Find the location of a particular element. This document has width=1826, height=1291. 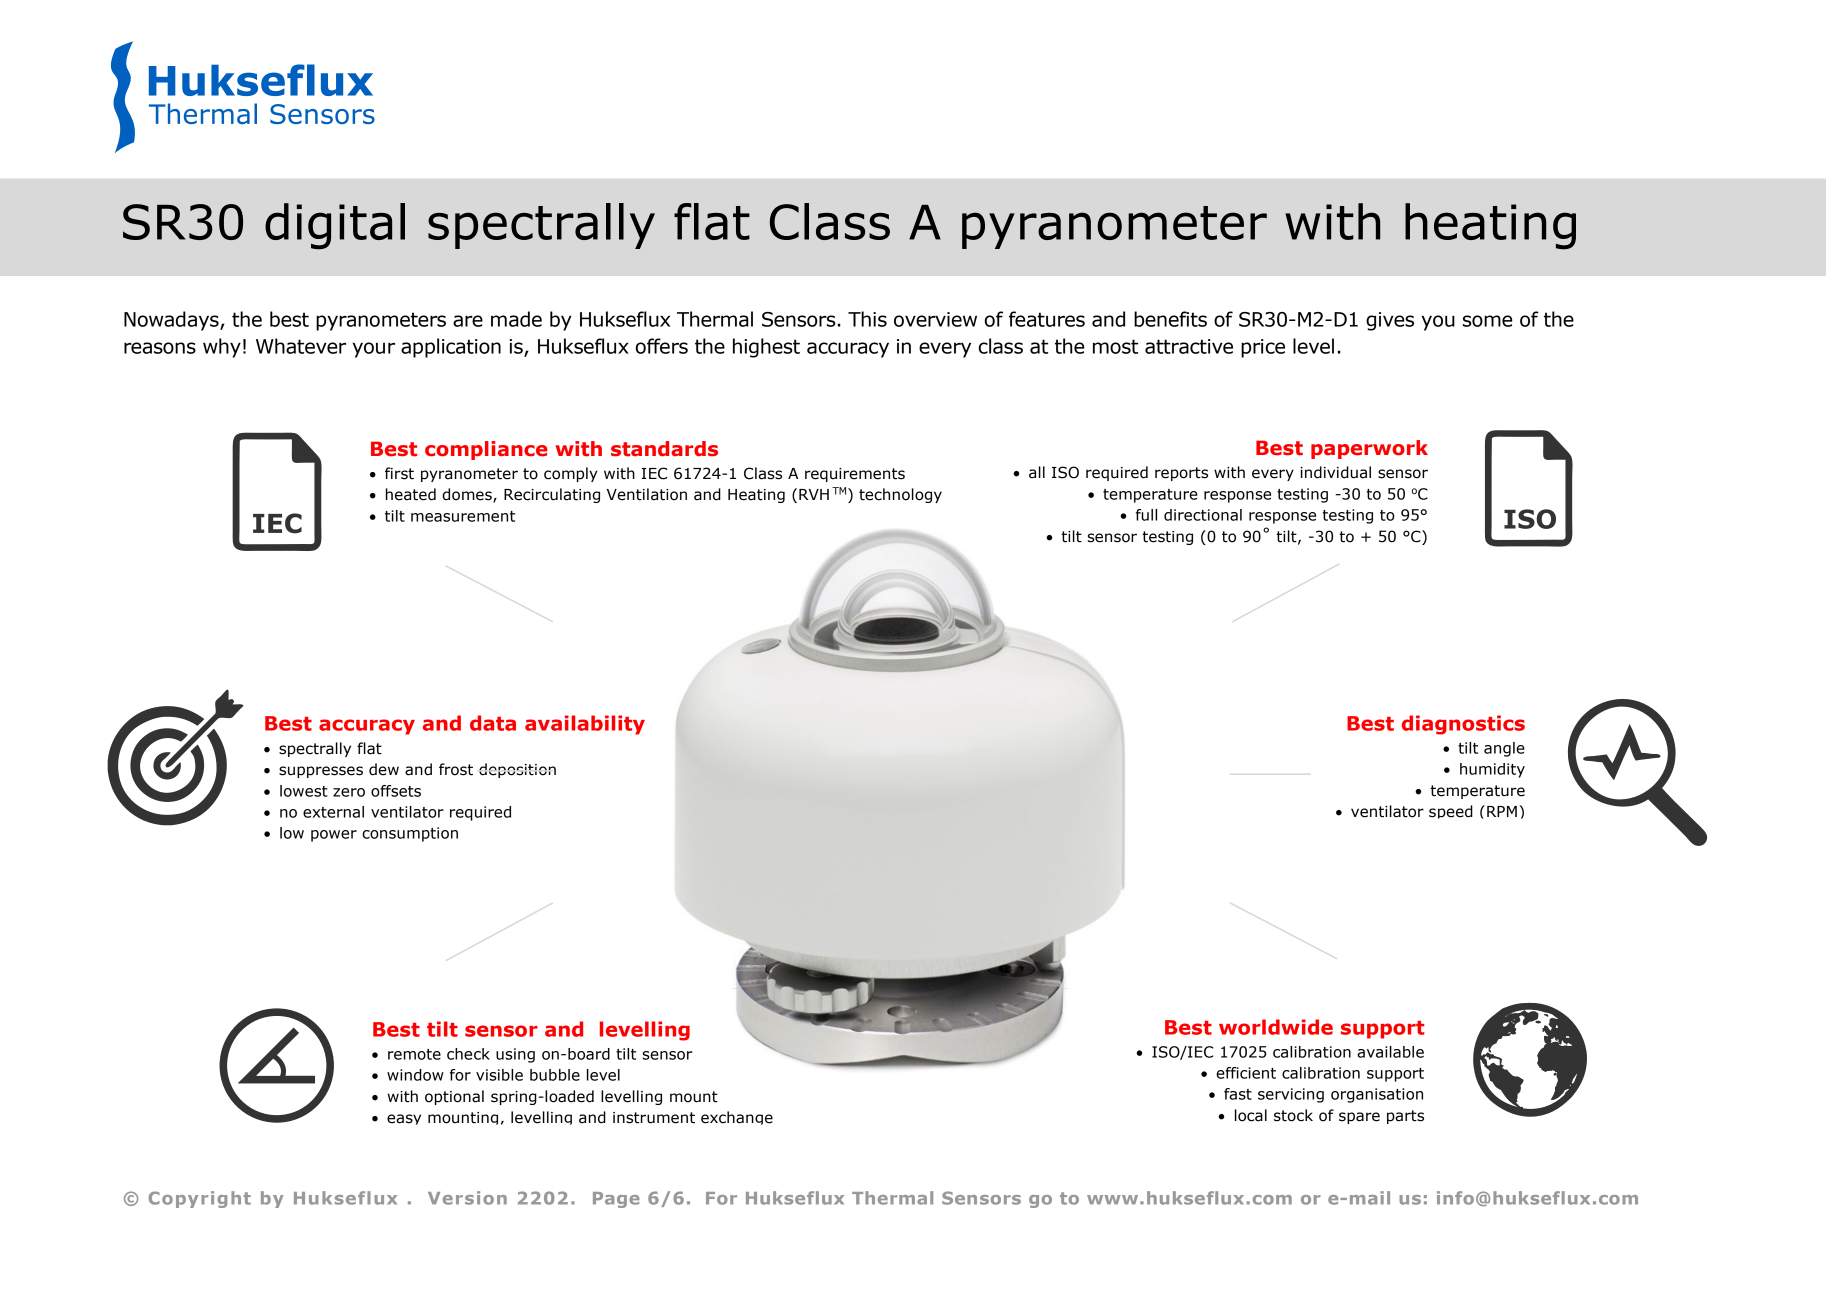

Copyright is located at coordinates (200, 1199).
